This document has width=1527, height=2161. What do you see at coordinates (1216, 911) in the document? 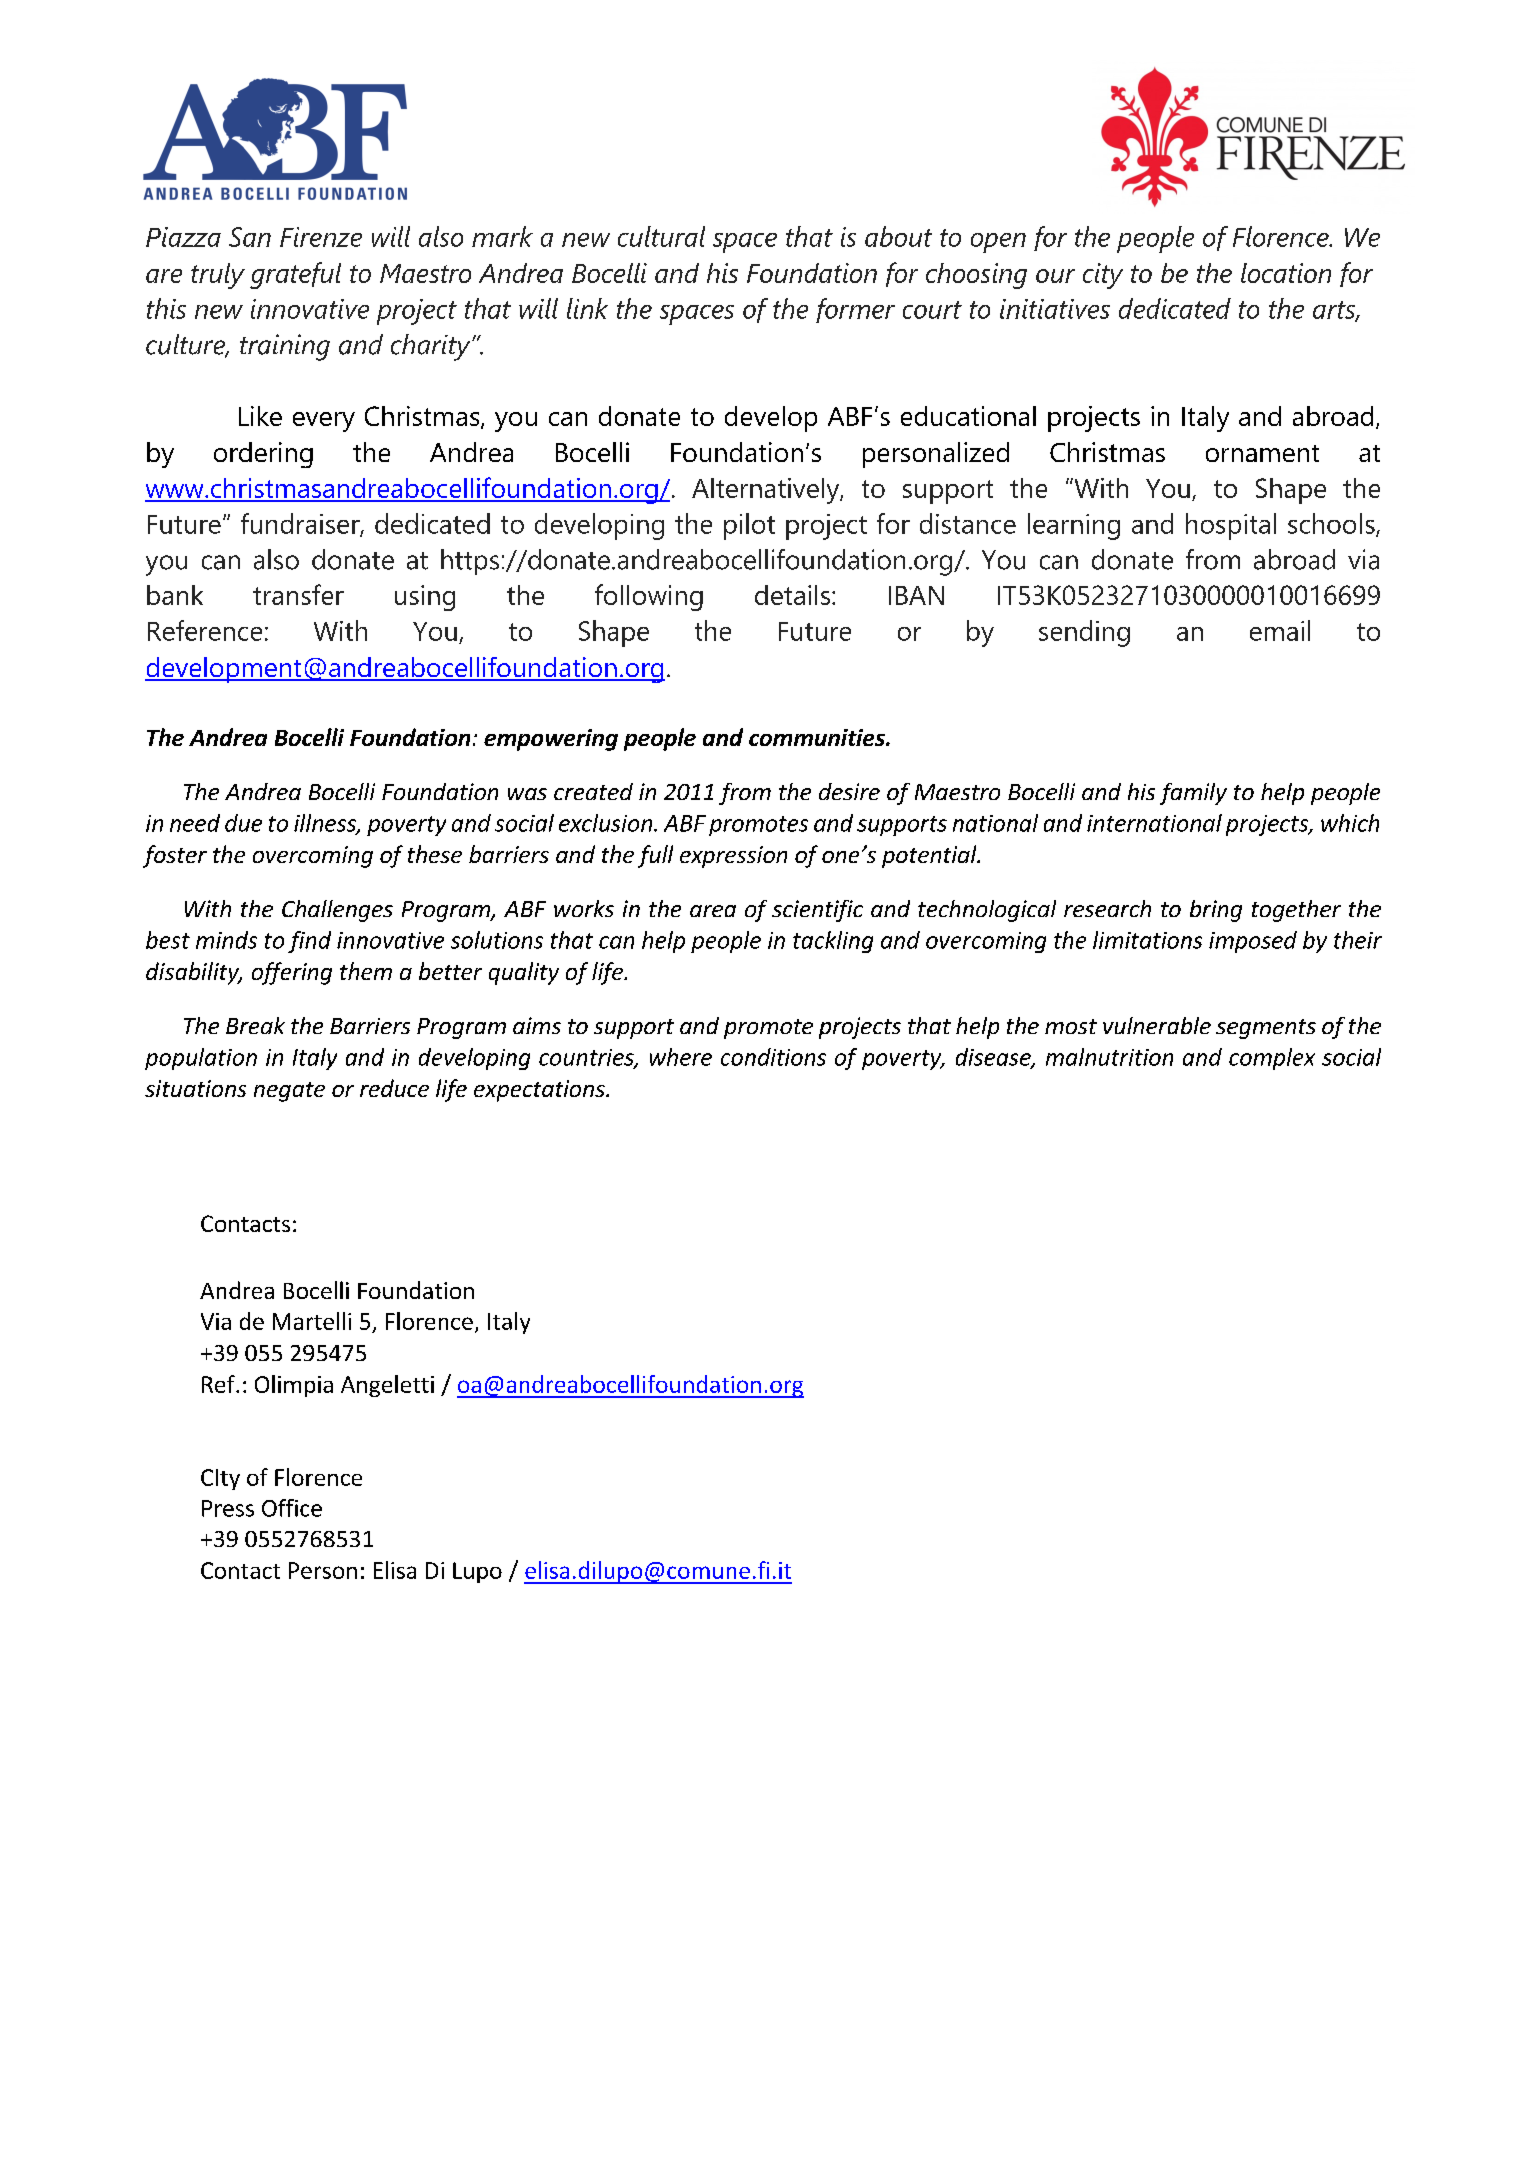
I see `bring` at bounding box center [1216, 911].
